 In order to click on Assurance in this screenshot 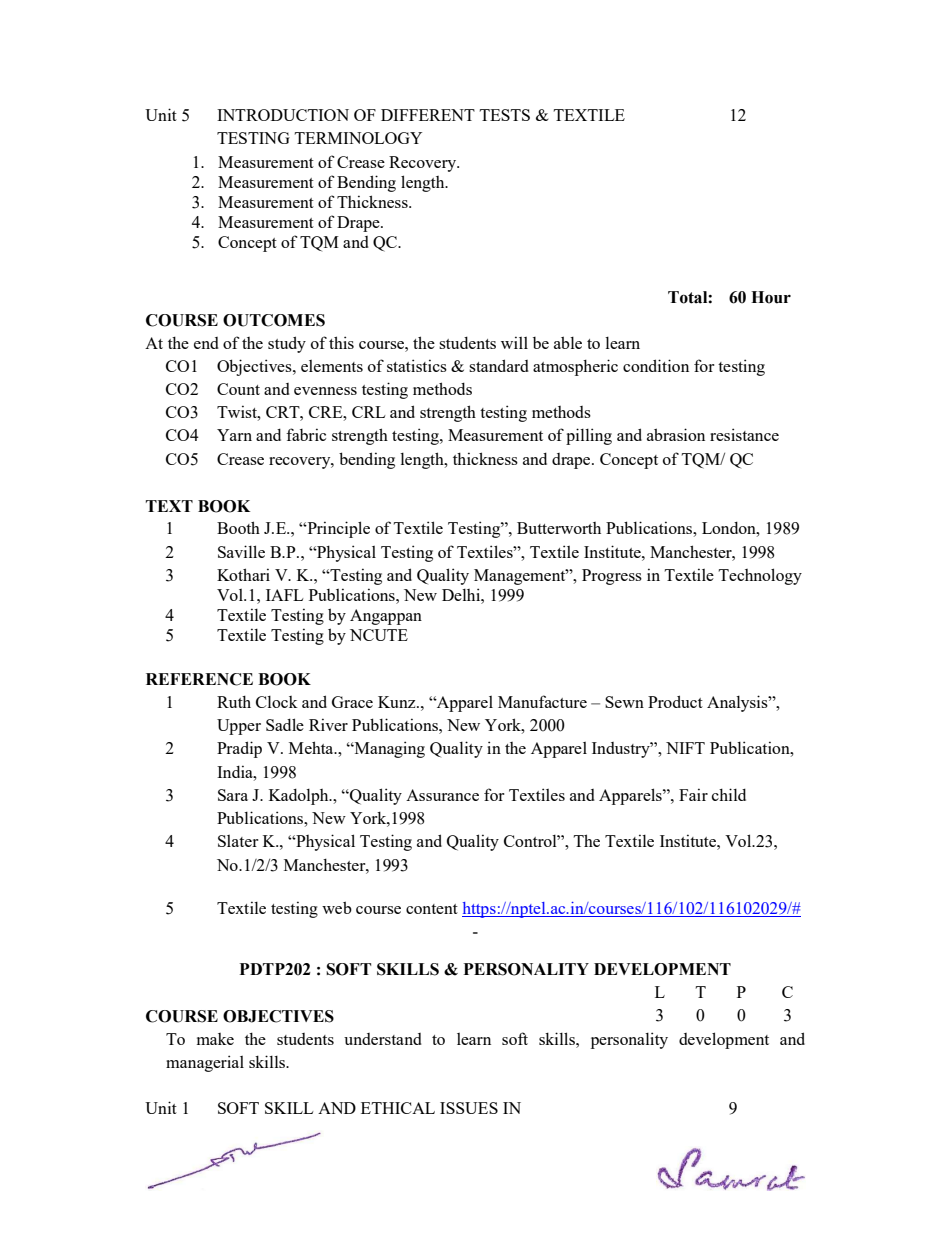, I will do `click(442, 795)`.
